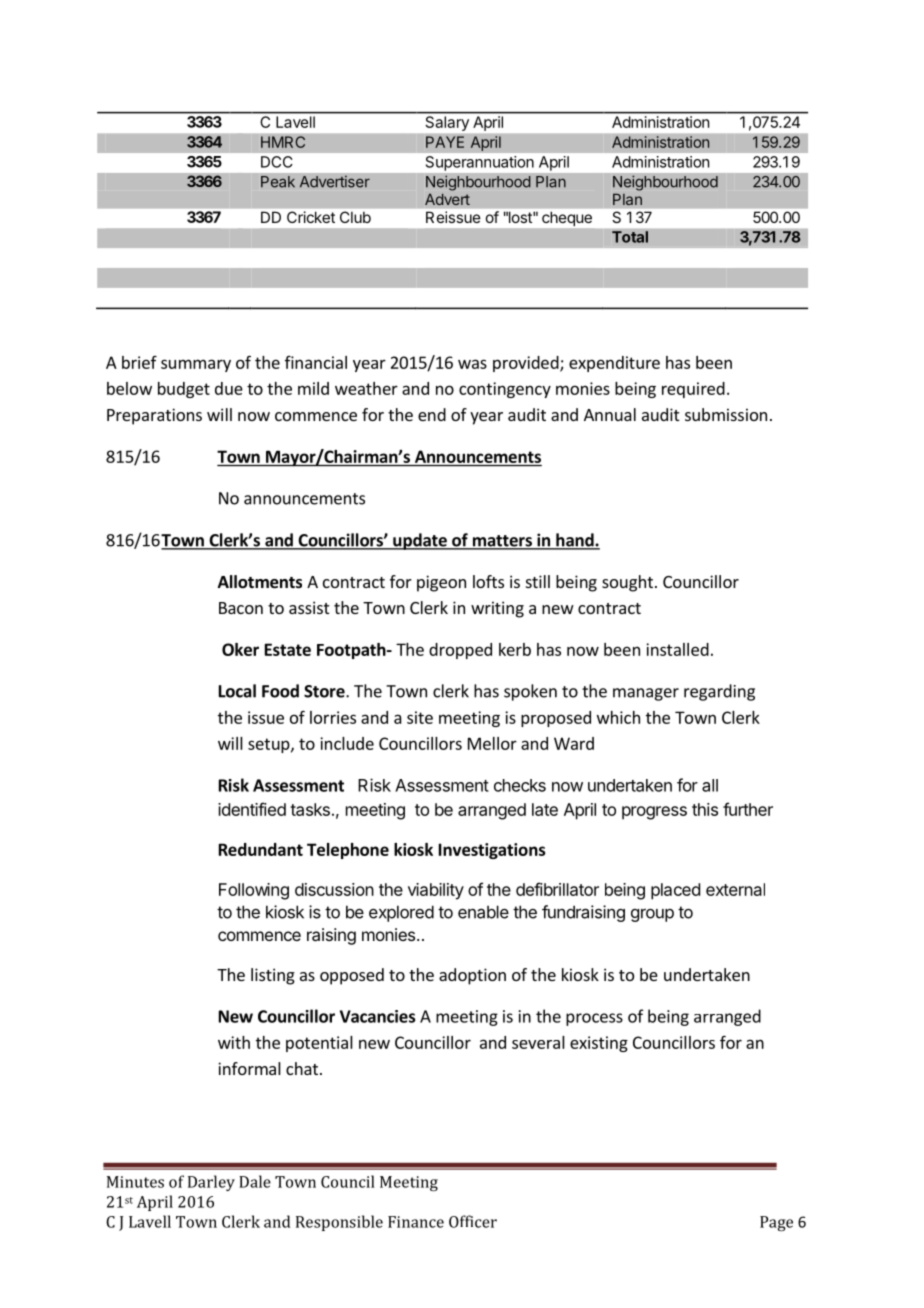 The height and width of the screenshot is (1308, 924). I want to click on submission, so click(726, 414).
